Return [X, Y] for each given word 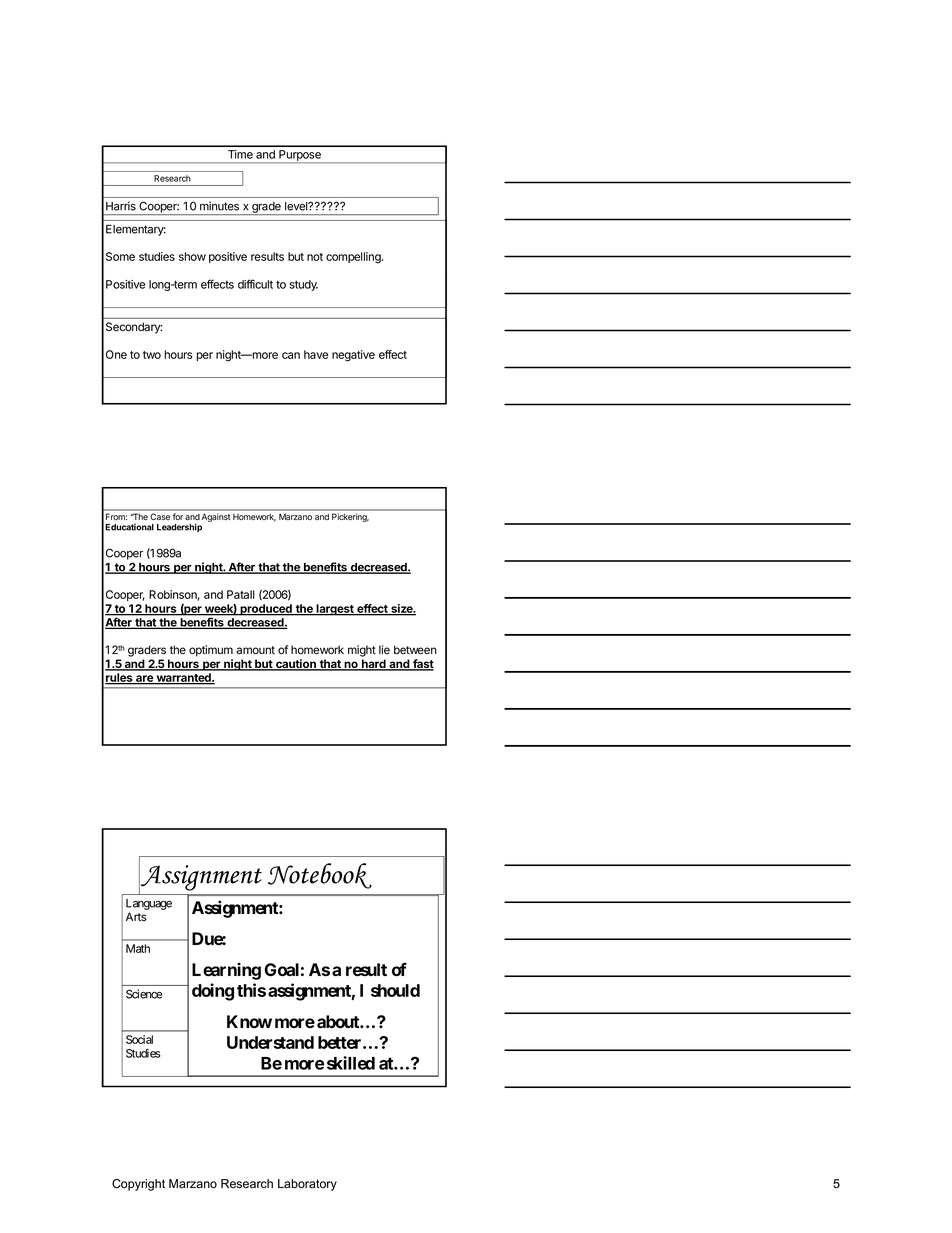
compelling [354, 258]
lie [384, 649]
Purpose [300, 156]
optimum [211, 651]
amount [255, 650]
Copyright [138, 1185]
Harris [121, 206]
